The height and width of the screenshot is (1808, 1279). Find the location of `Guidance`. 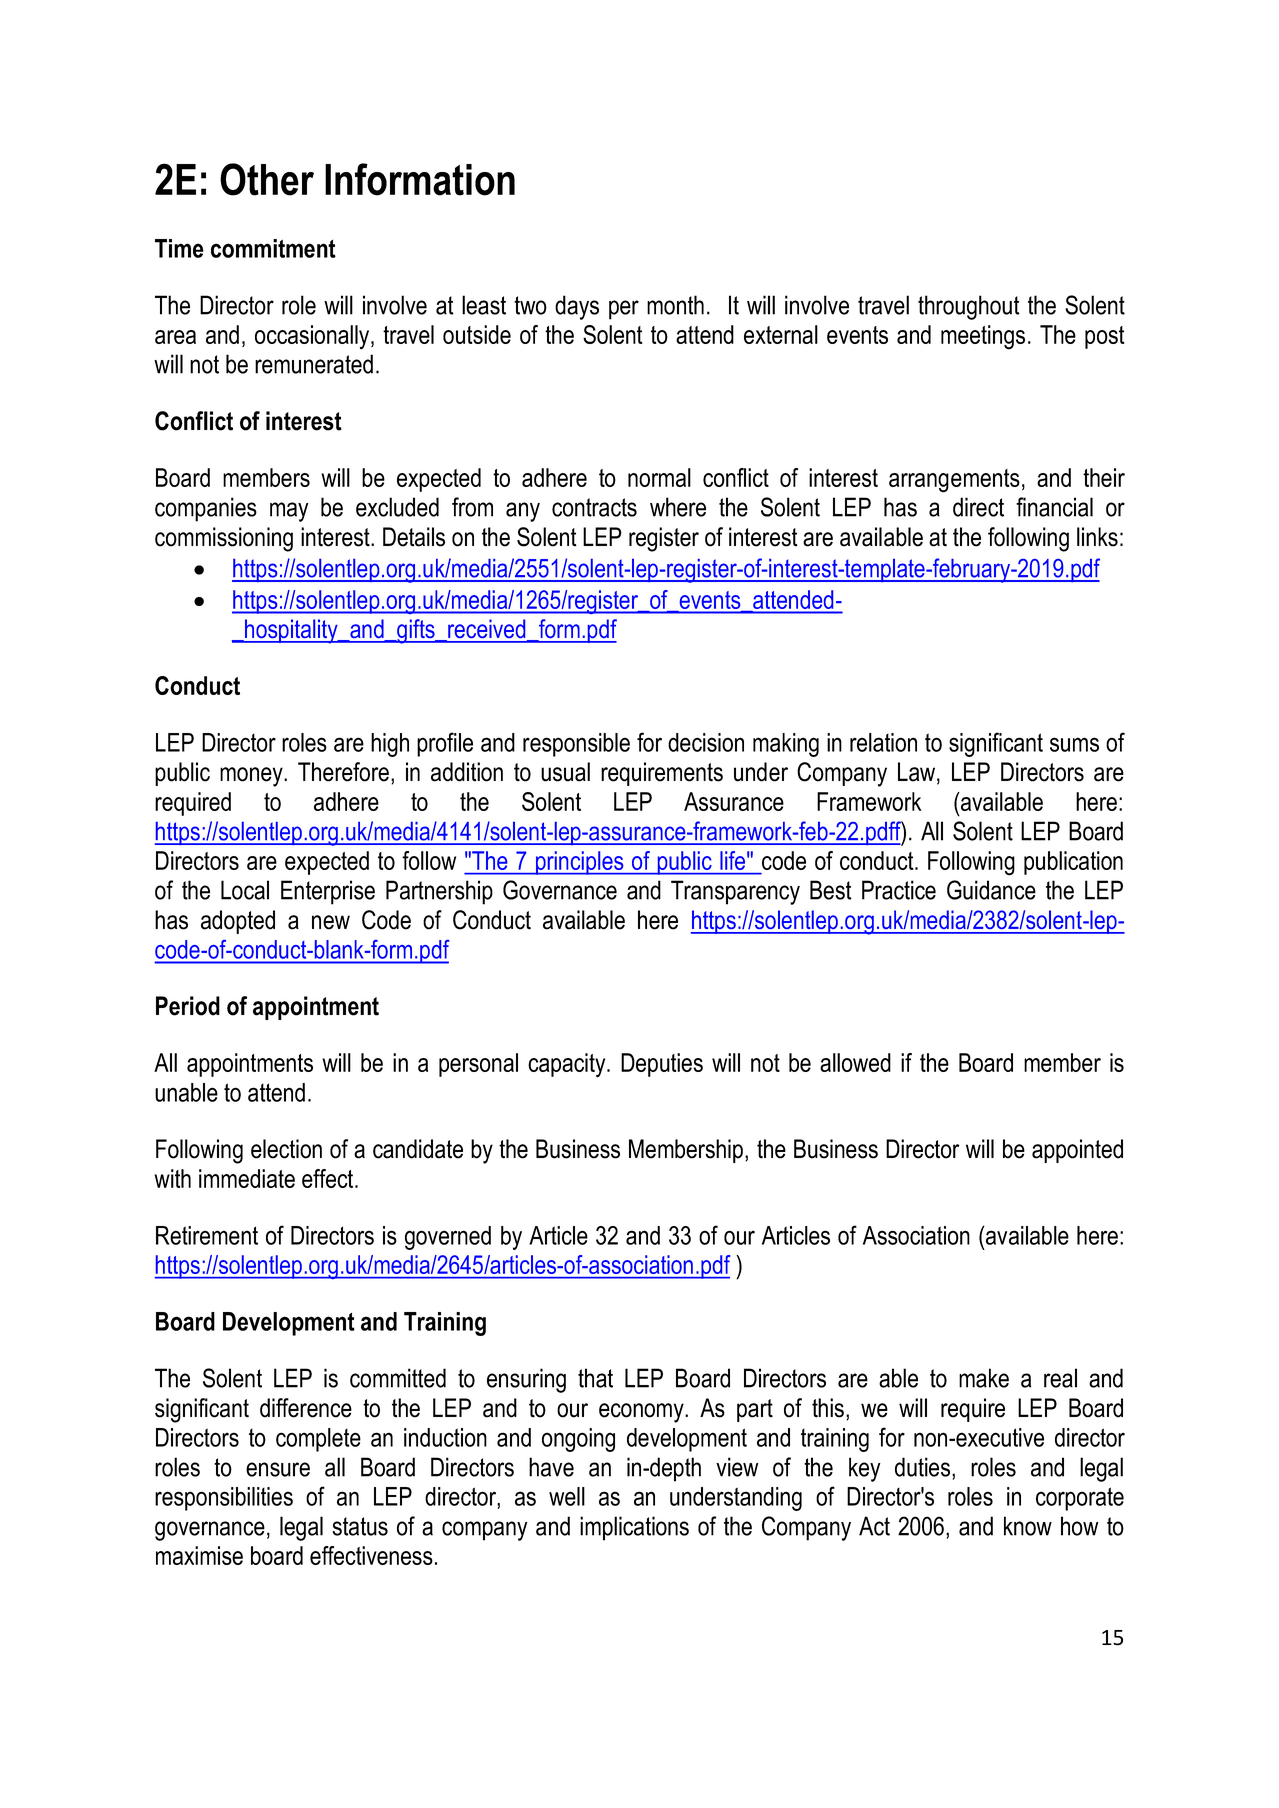

Guidance is located at coordinates (991, 890).
